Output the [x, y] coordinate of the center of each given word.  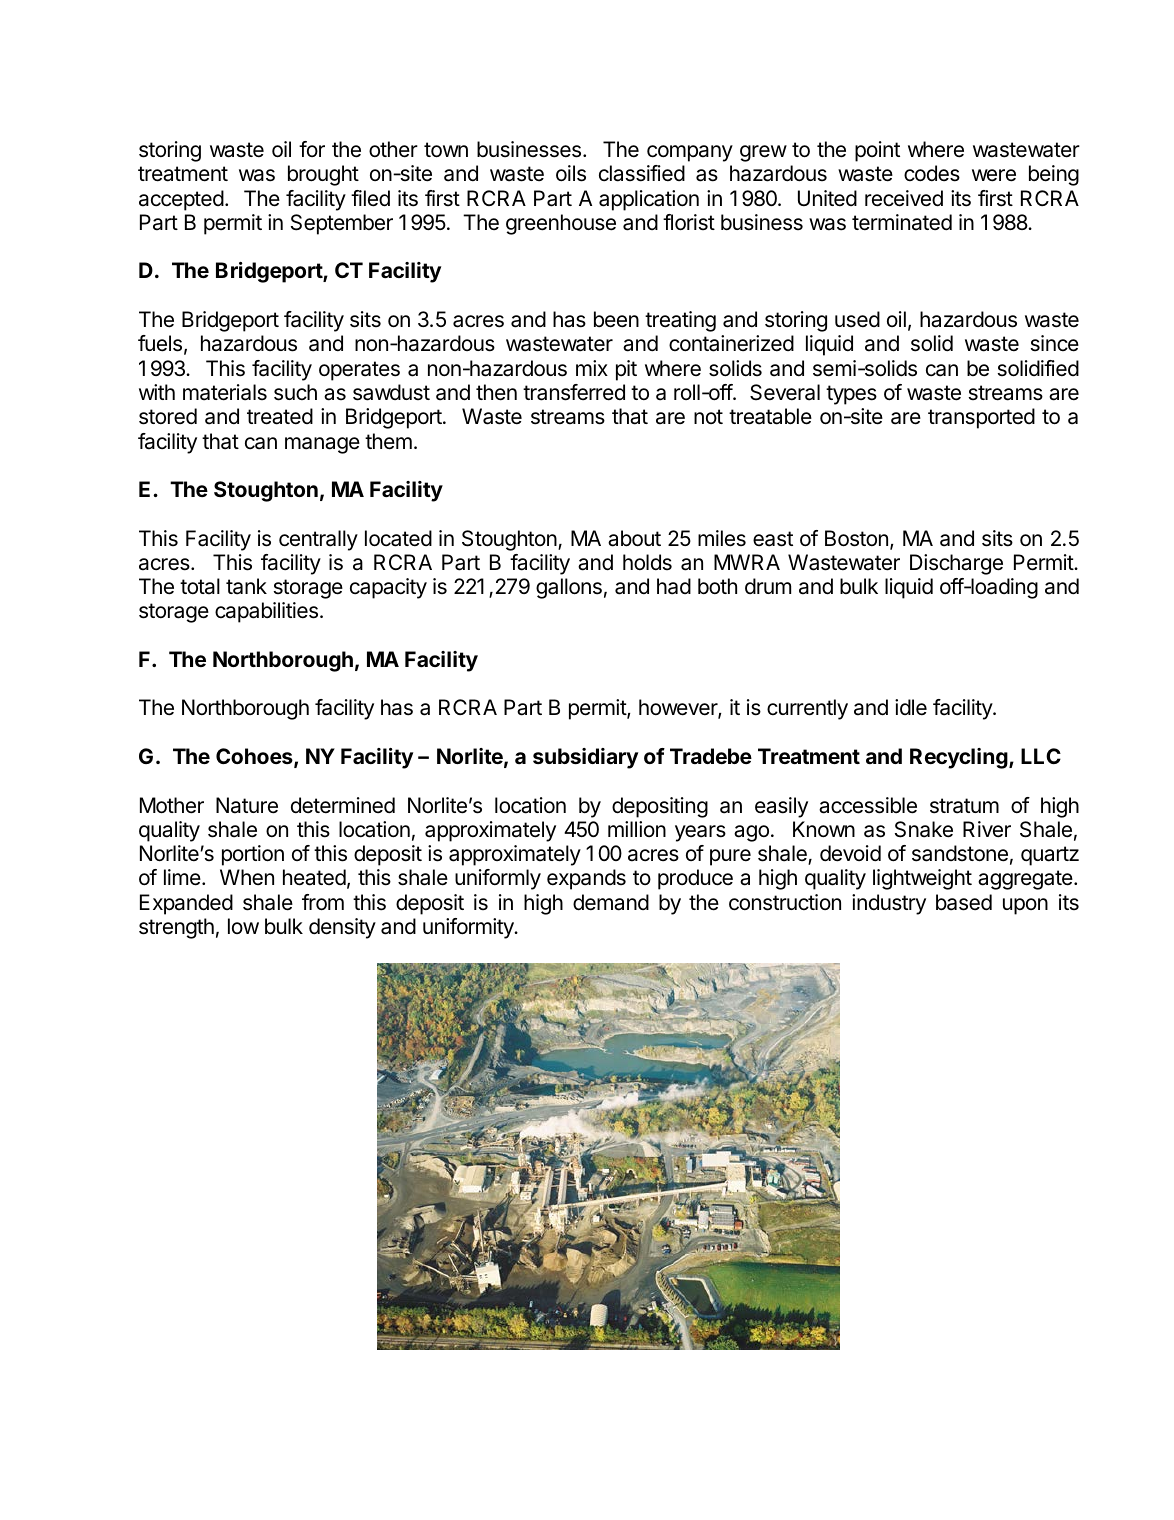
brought [323, 175]
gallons [569, 588]
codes [932, 173]
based [964, 902]
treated [280, 416]
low [243, 926]
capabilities [266, 612]
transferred [574, 392]
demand [611, 902]
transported [981, 418]
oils [571, 173]
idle [911, 707]
